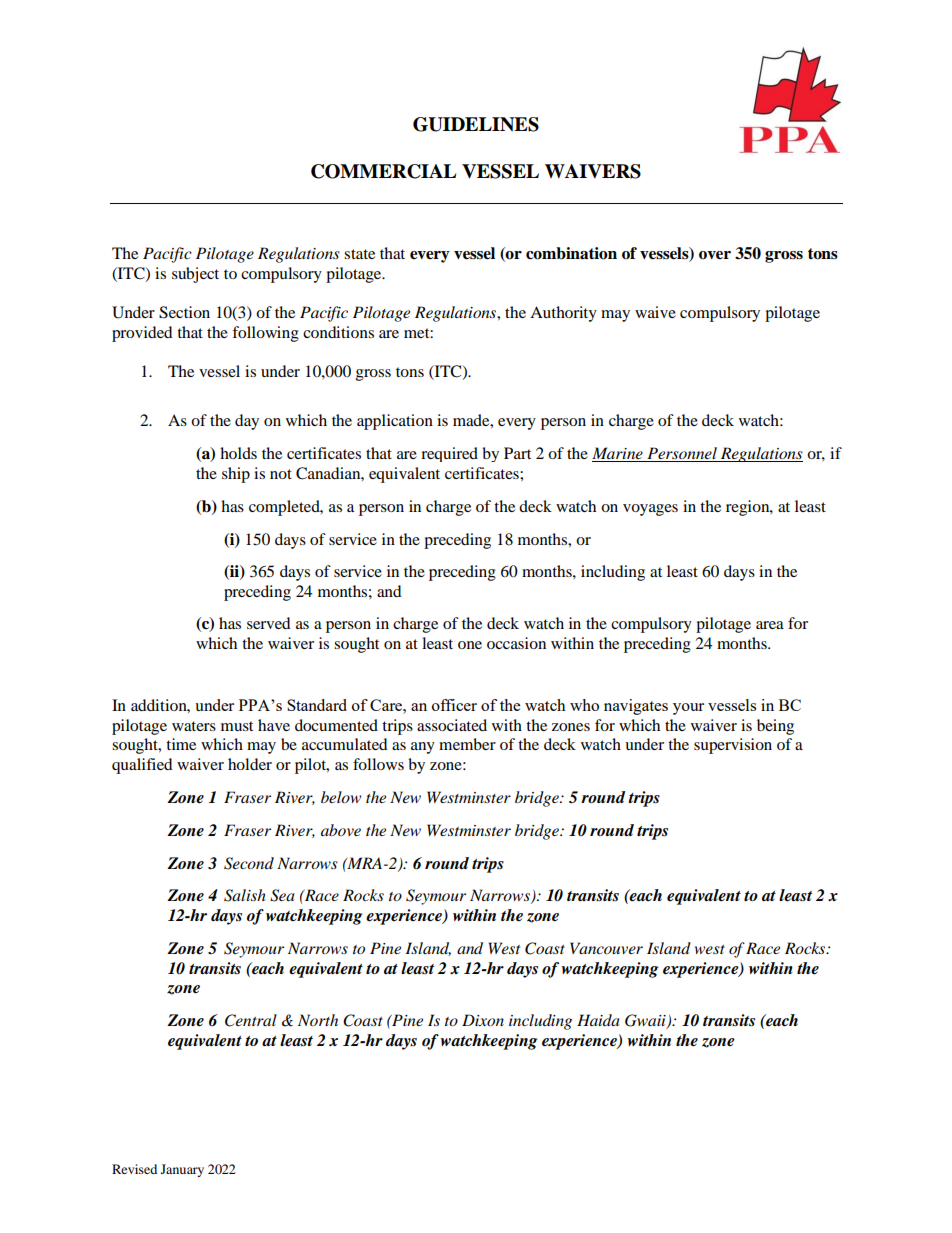 Image resolution: width=952 pixels, height=1233 pixels. Describe the element at coordinates (715, 255) in the screenshot. I see `over` at that location.
